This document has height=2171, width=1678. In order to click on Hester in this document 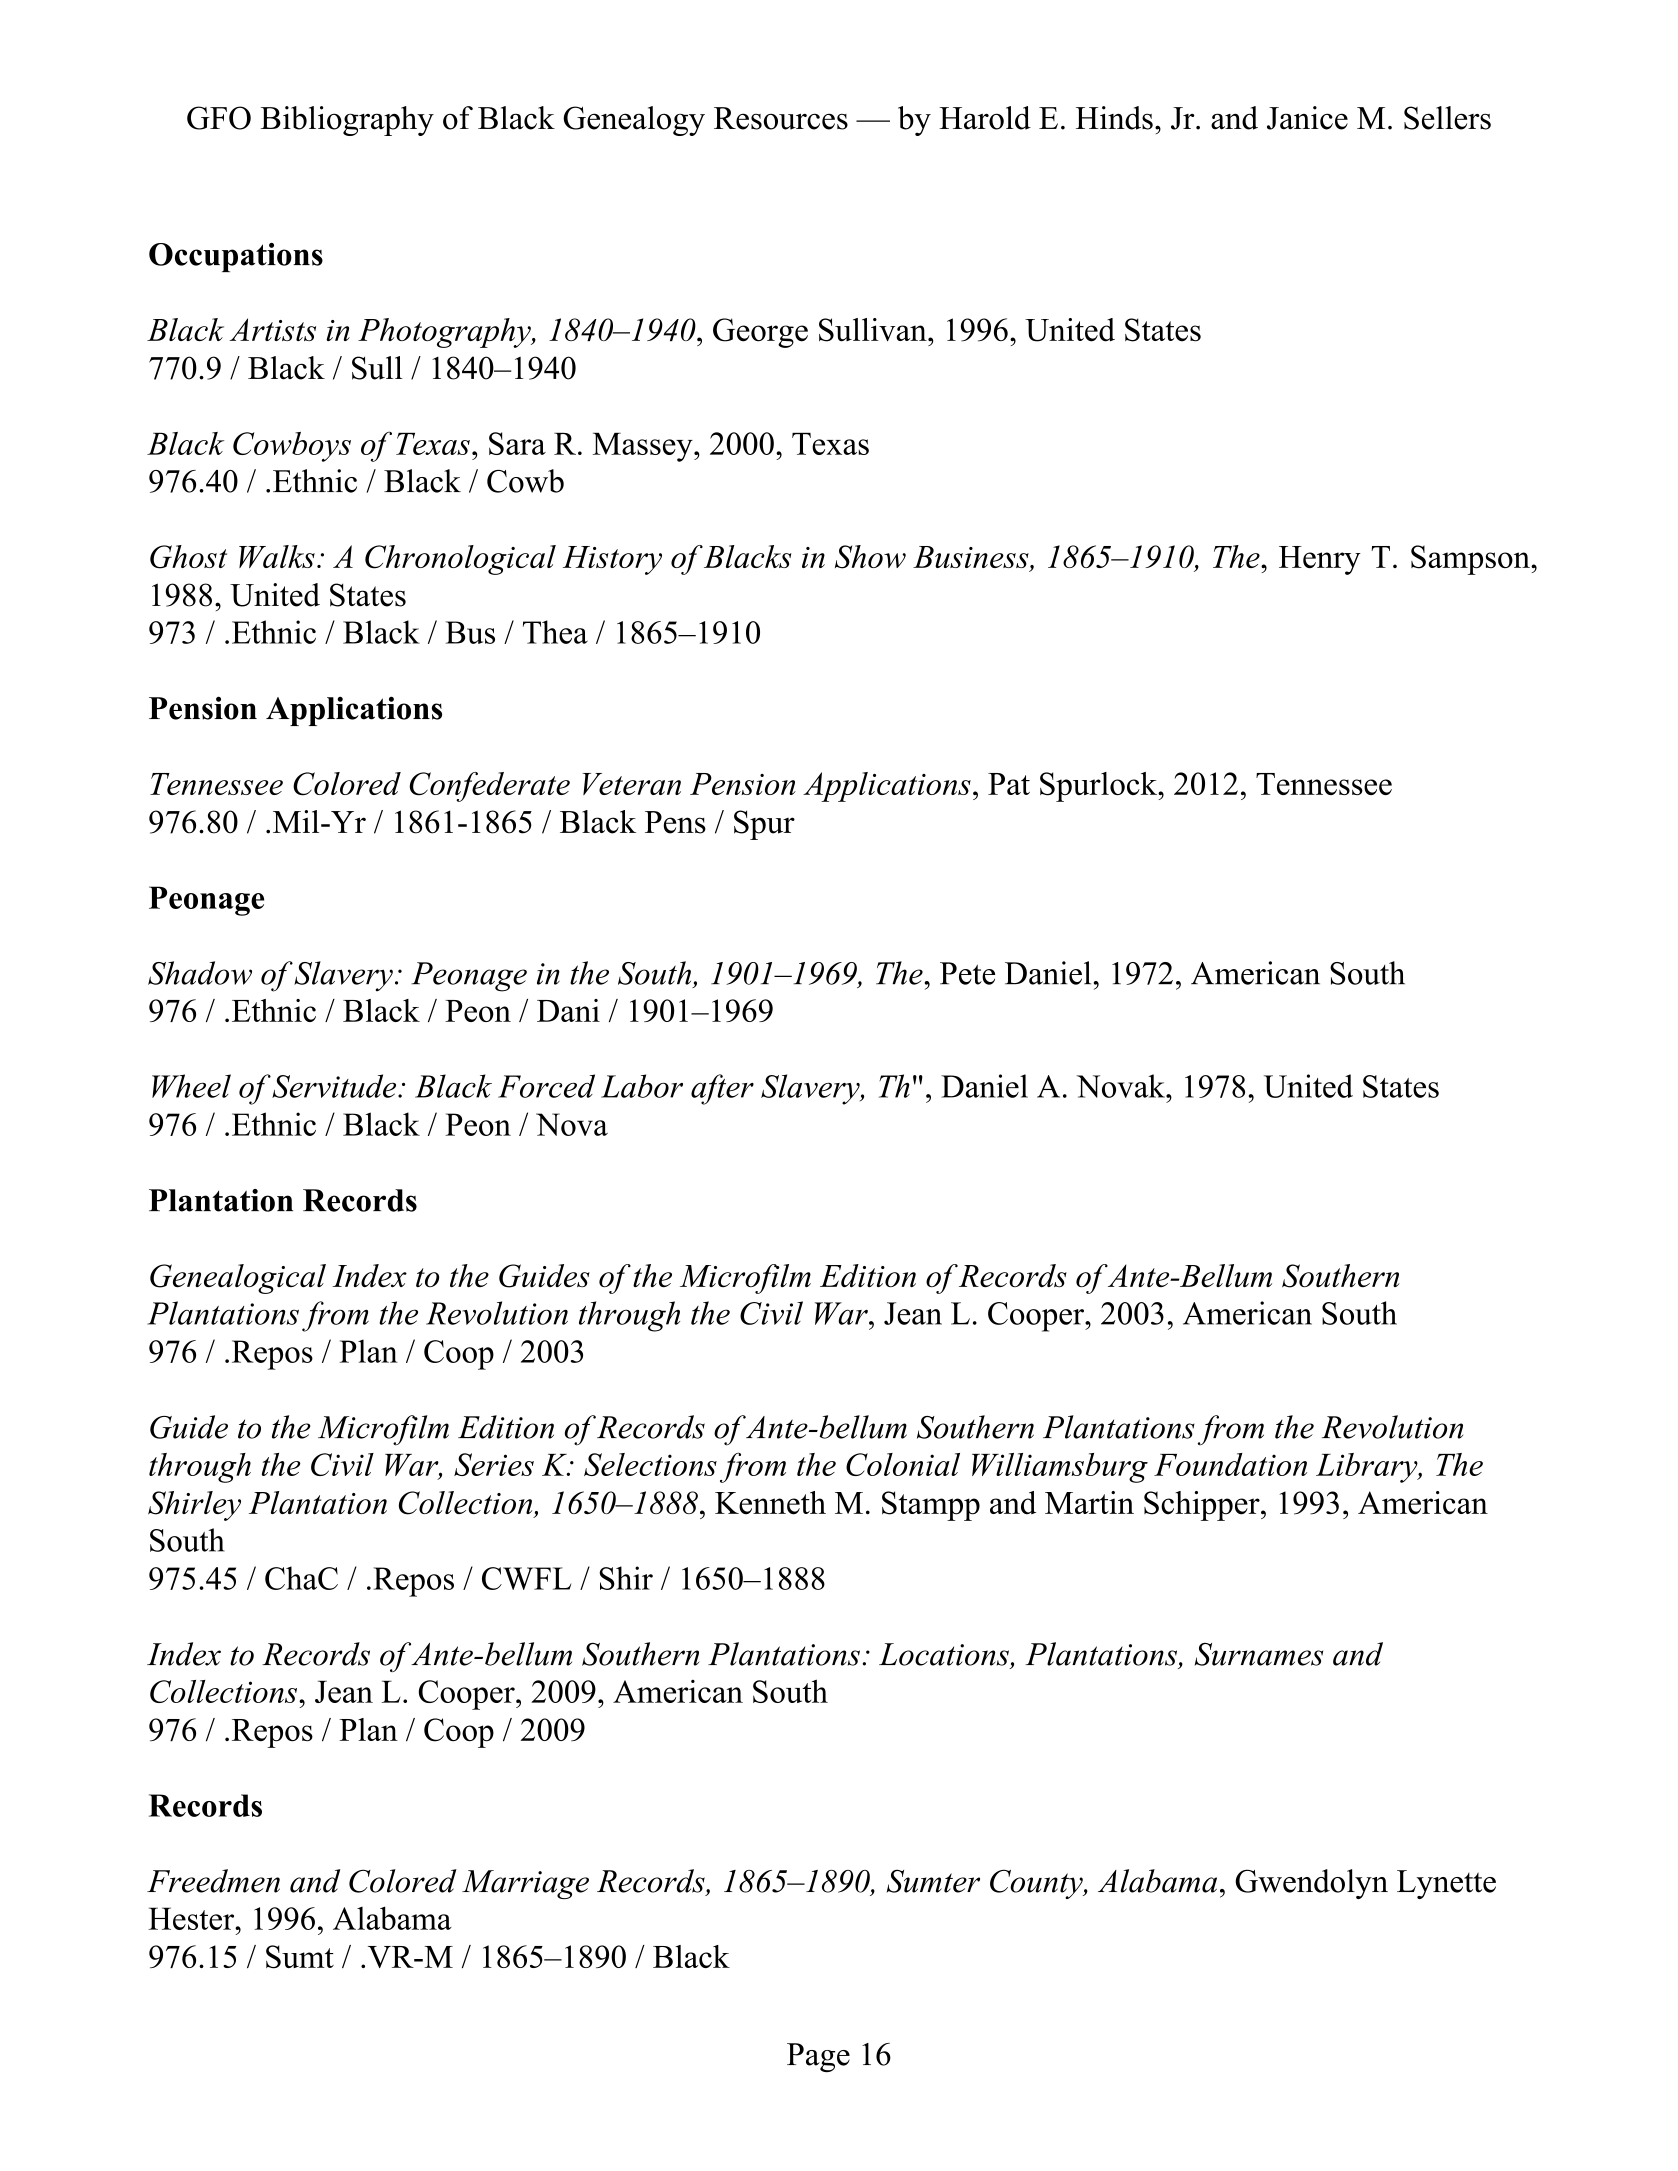, I will do `click(192, 1918)`.
